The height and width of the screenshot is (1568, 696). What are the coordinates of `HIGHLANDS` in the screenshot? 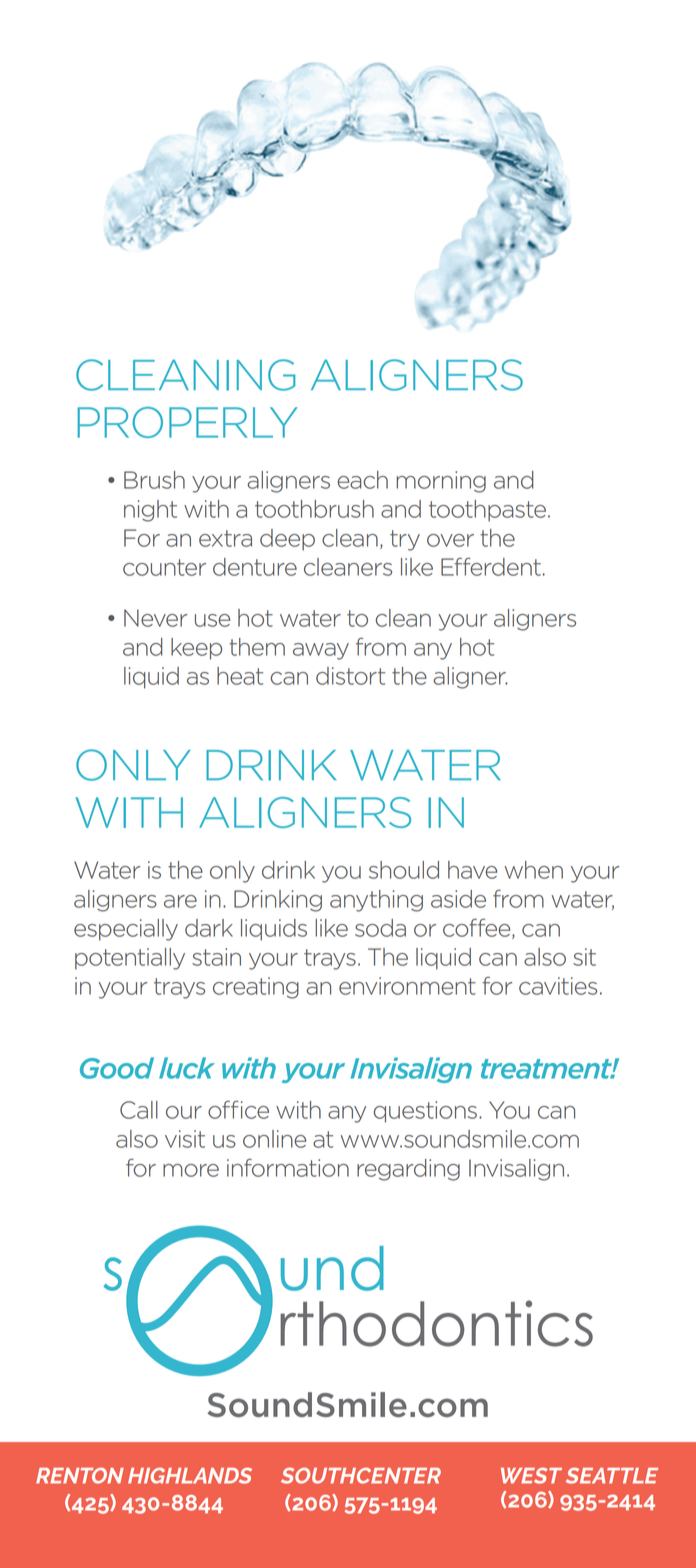 It's located at (190, 1475).
